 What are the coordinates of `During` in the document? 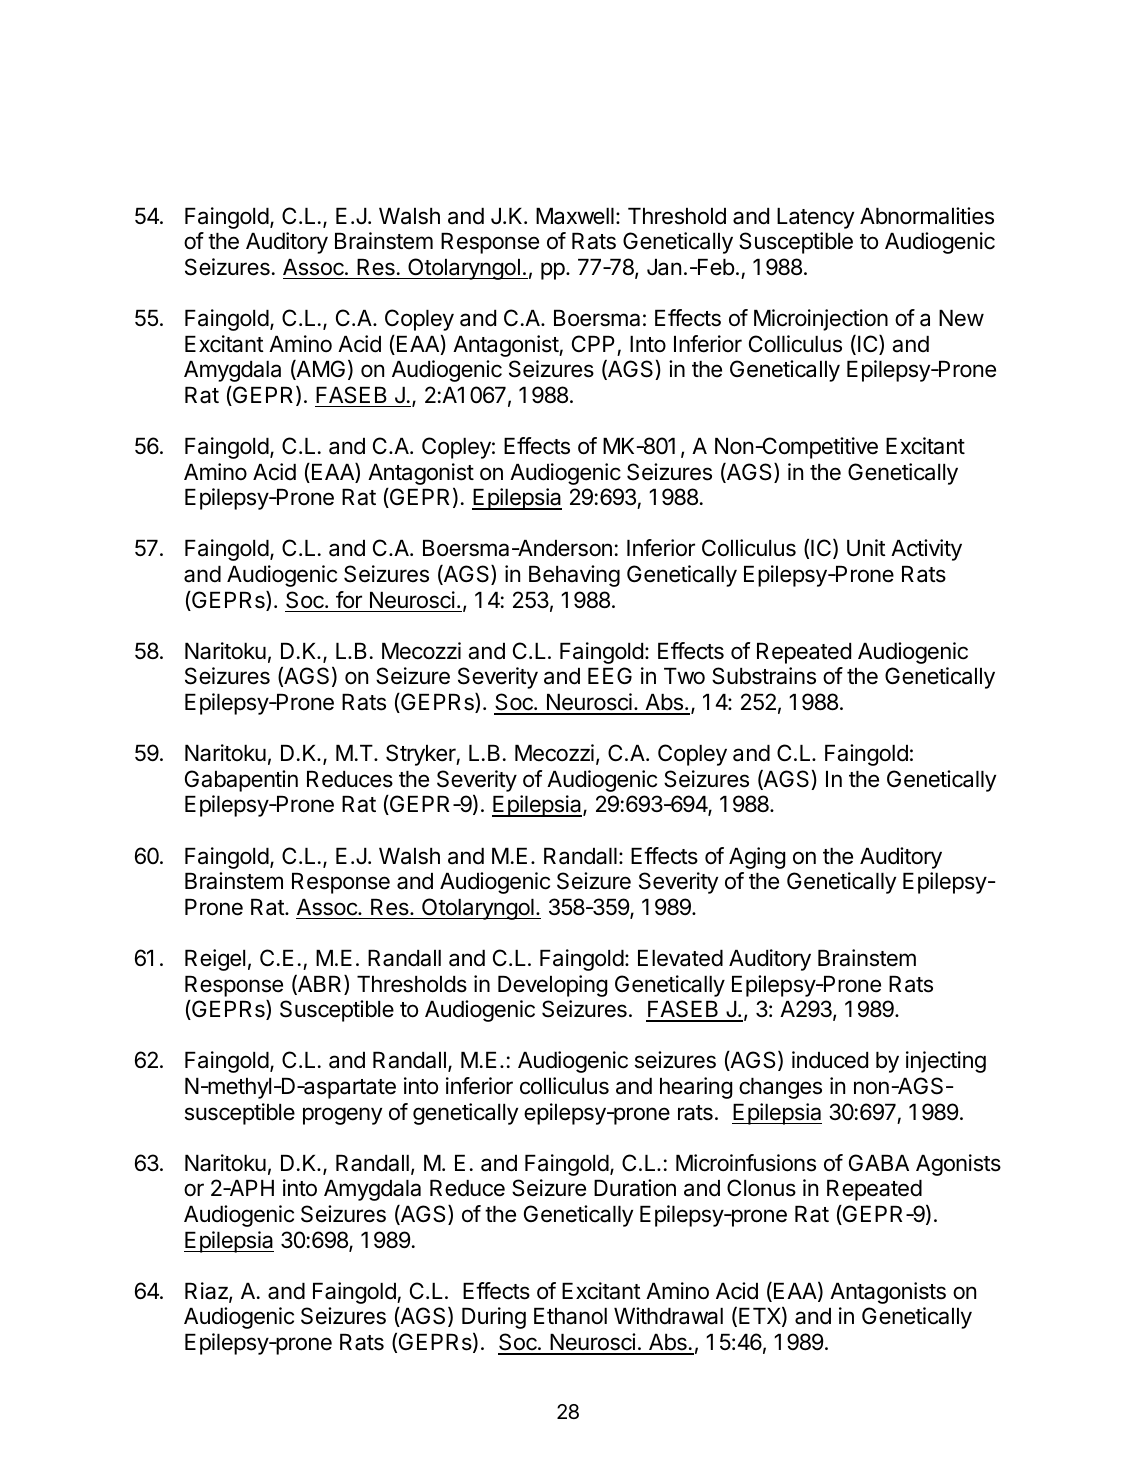 It's located at (494, 1318).
